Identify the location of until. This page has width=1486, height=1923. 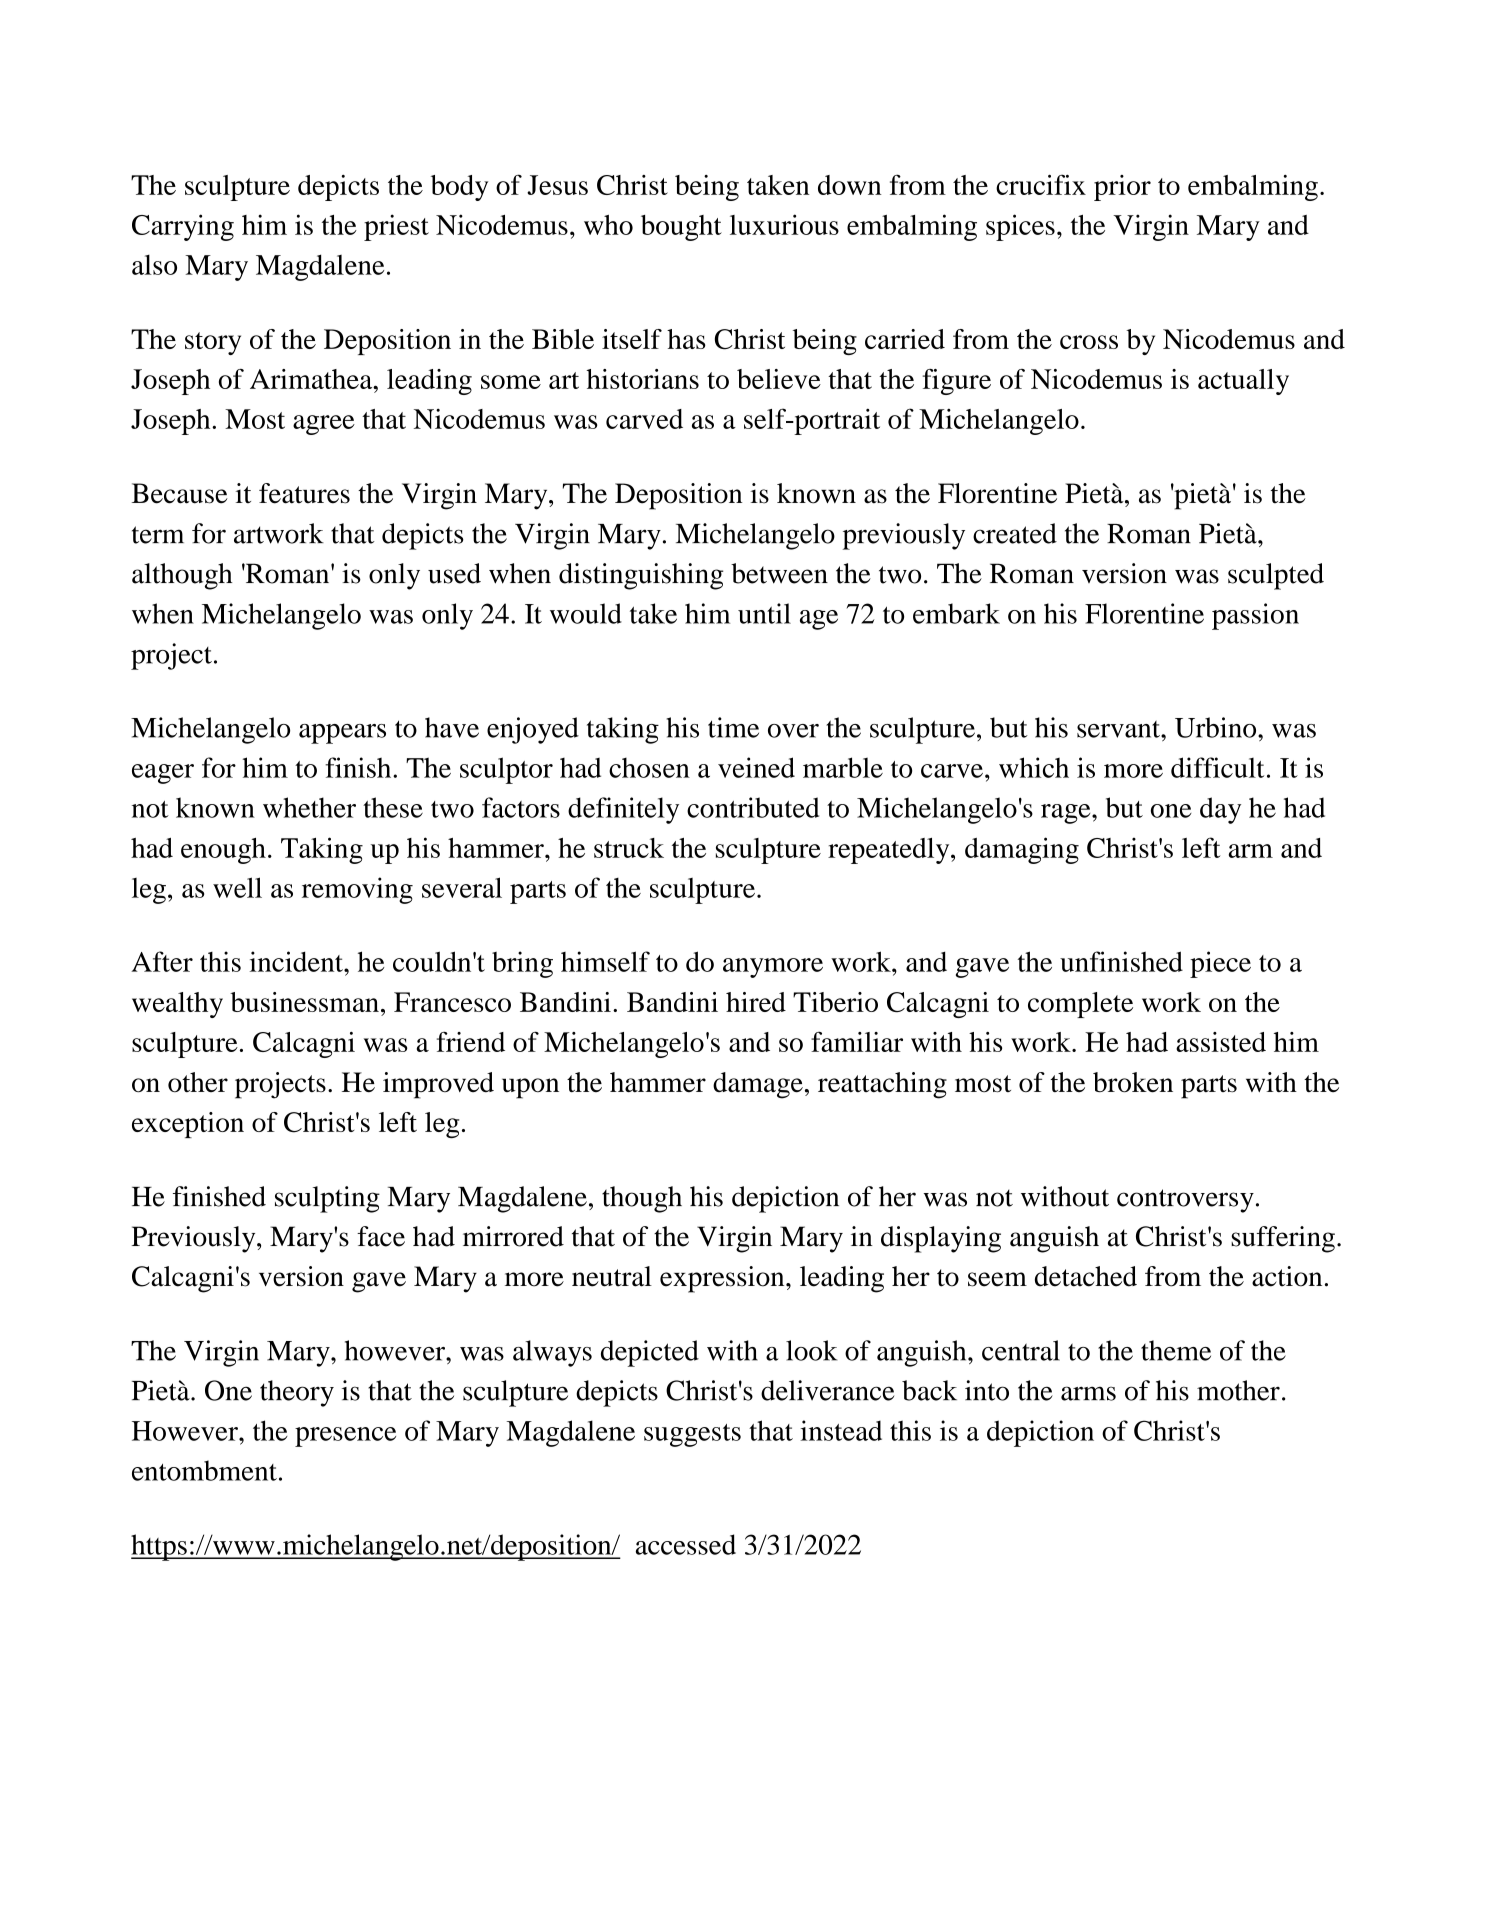
(764, 613).
